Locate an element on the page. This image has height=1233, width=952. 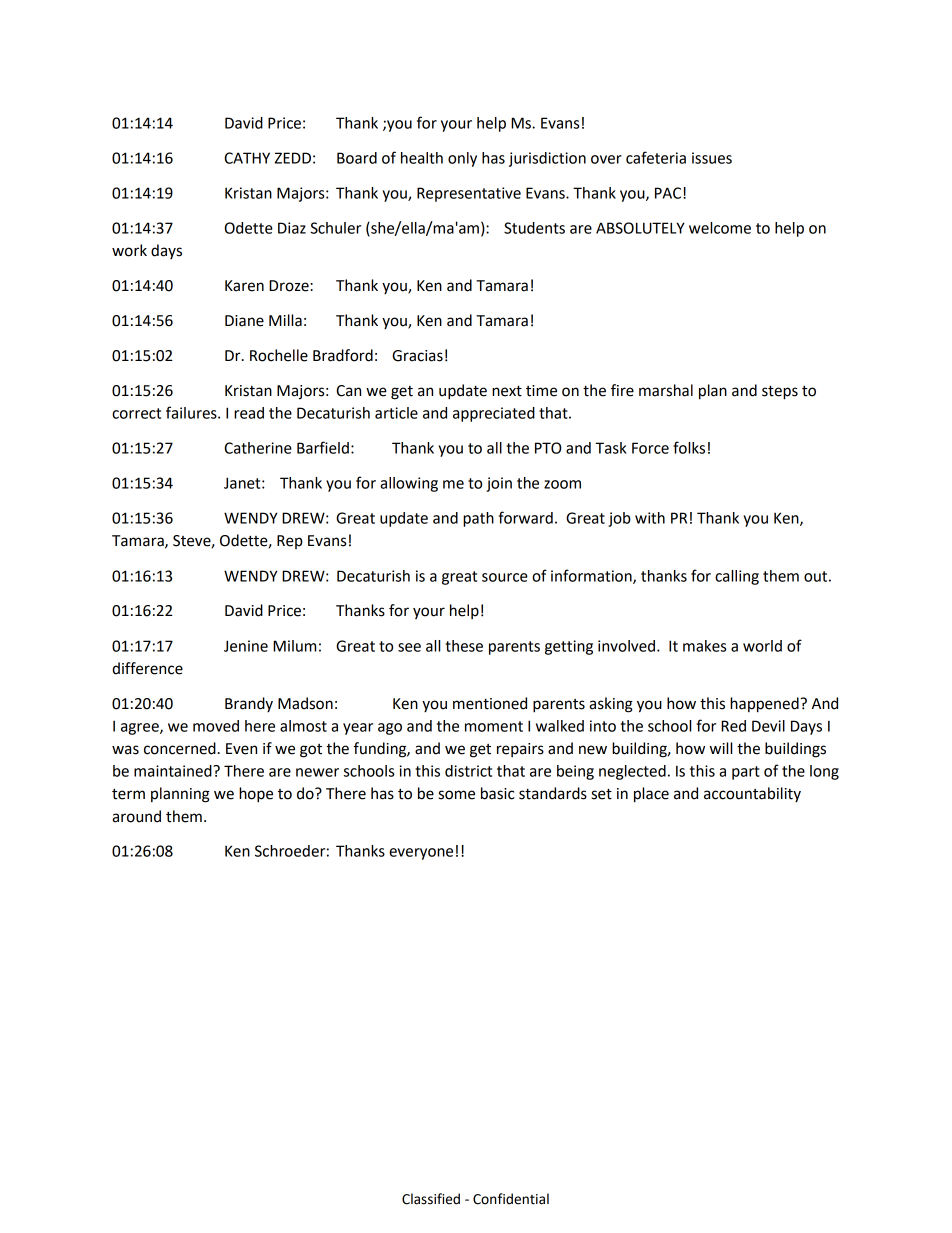
CATHY is located at coordinates (247, 158).
